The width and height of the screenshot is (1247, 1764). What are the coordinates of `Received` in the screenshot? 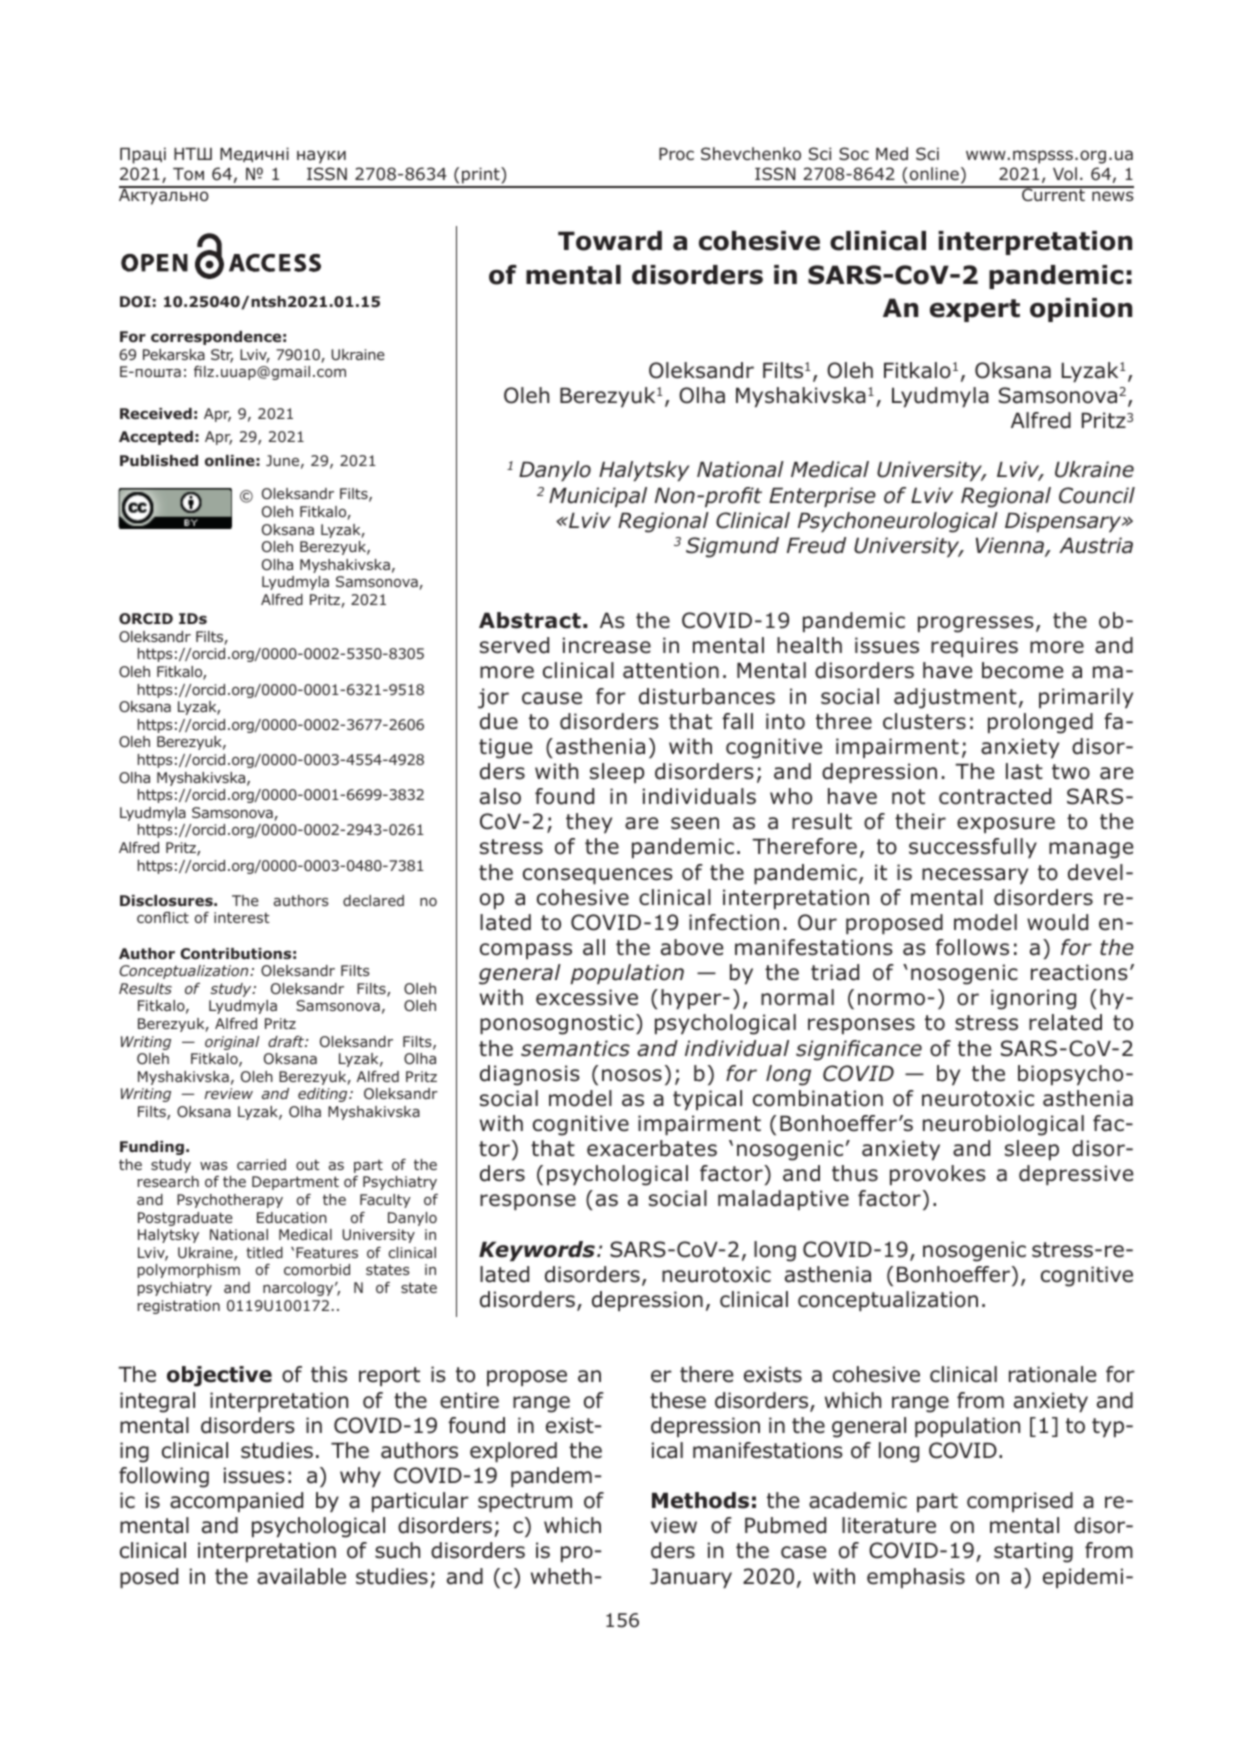 It's located at (156, 413).
